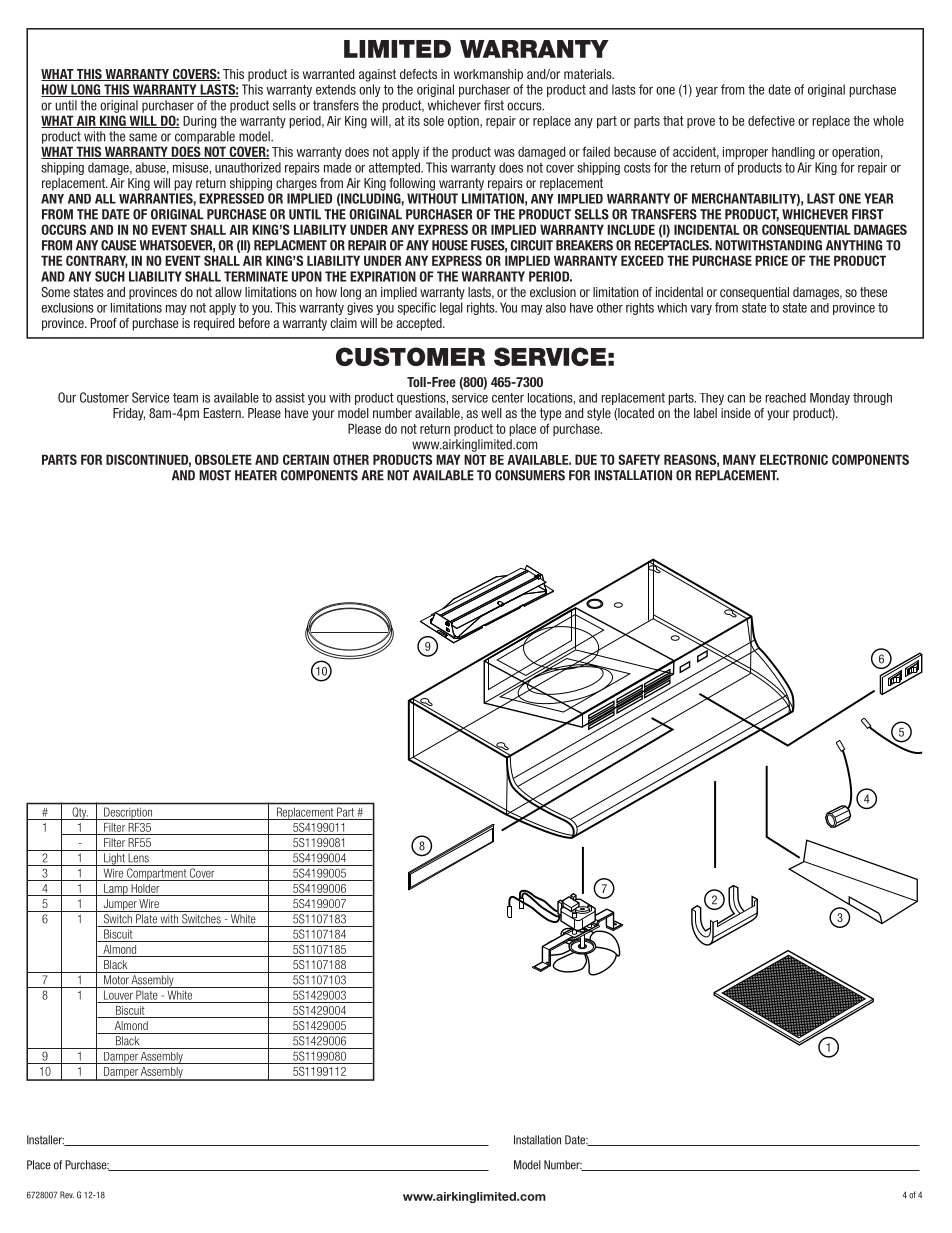  I want to click on Lamp, so click(116, 890).
